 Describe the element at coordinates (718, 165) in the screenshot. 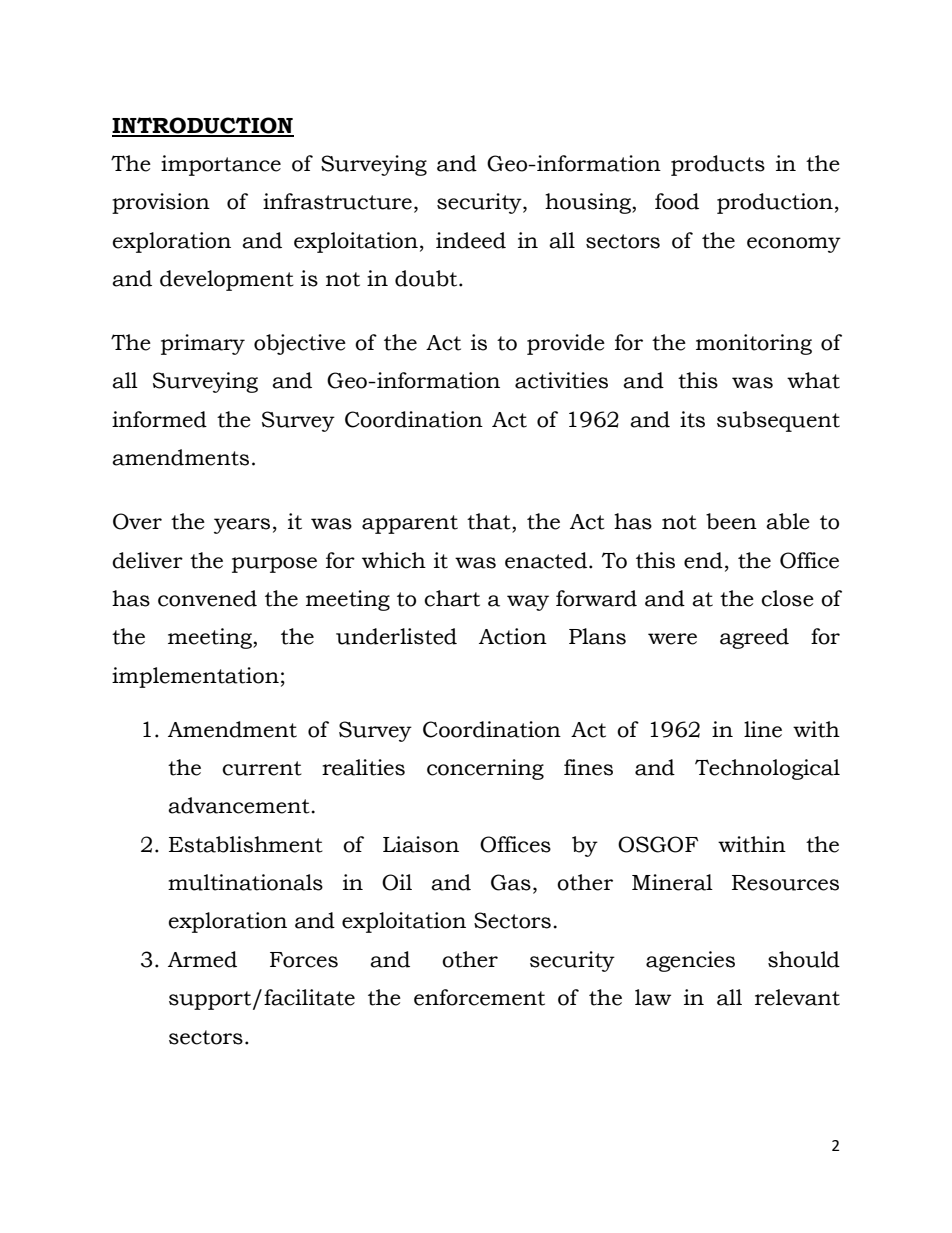

I see `products` at that location.
